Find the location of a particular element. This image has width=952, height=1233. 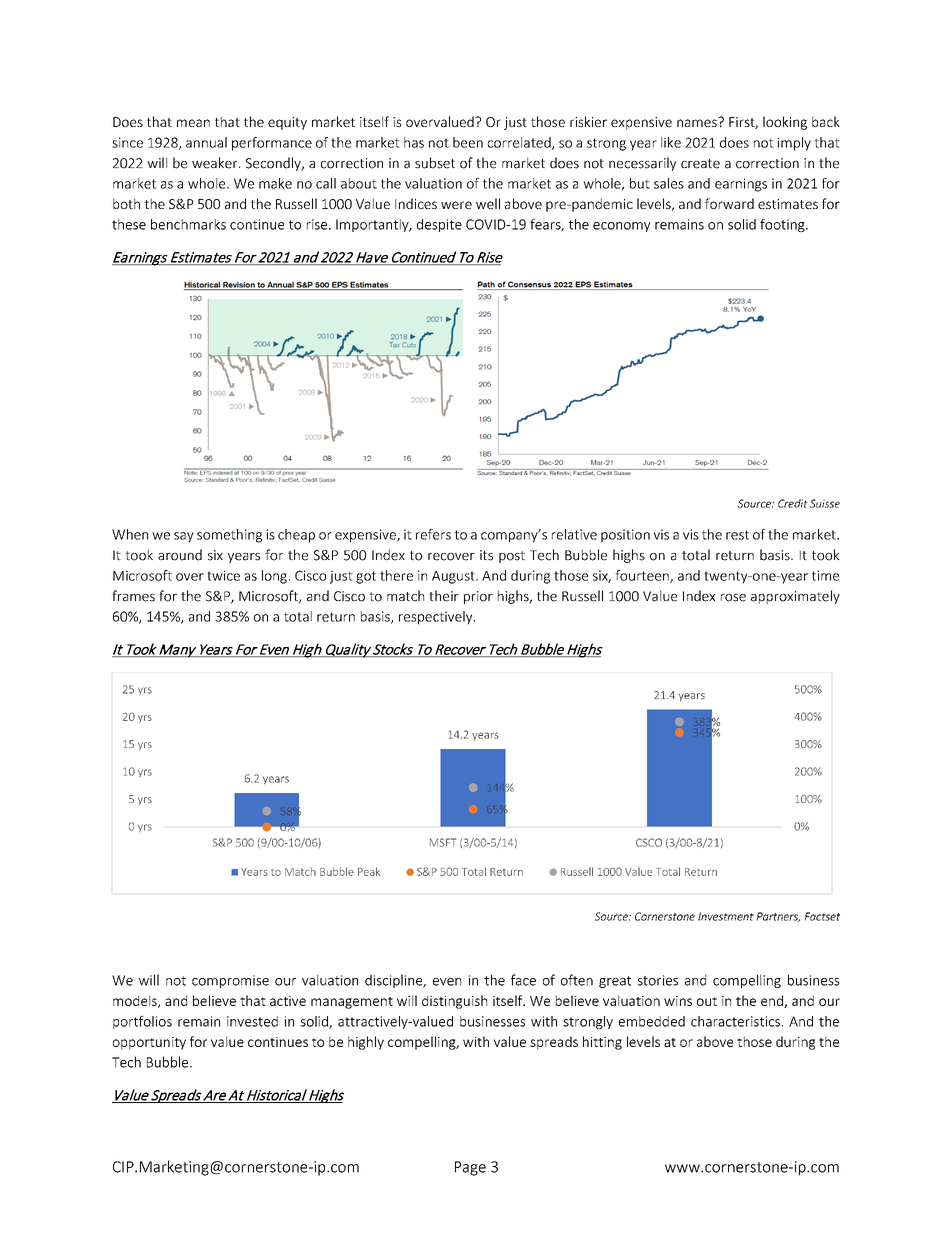

opportunity is located at coordinates (149, 1043).
